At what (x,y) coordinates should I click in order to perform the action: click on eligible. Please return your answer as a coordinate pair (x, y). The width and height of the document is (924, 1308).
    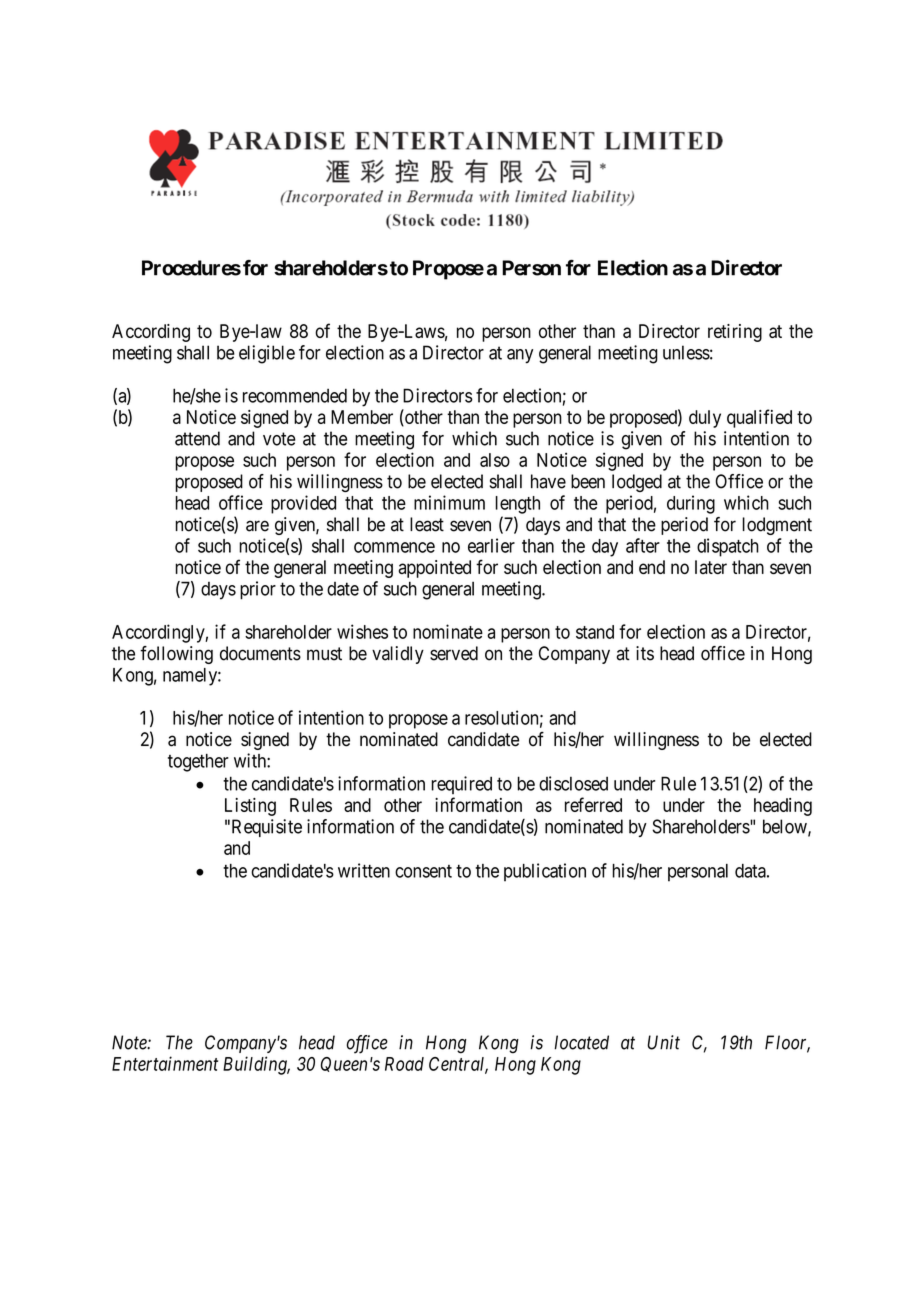
    Looking at the image, I should click on (267, 354).
